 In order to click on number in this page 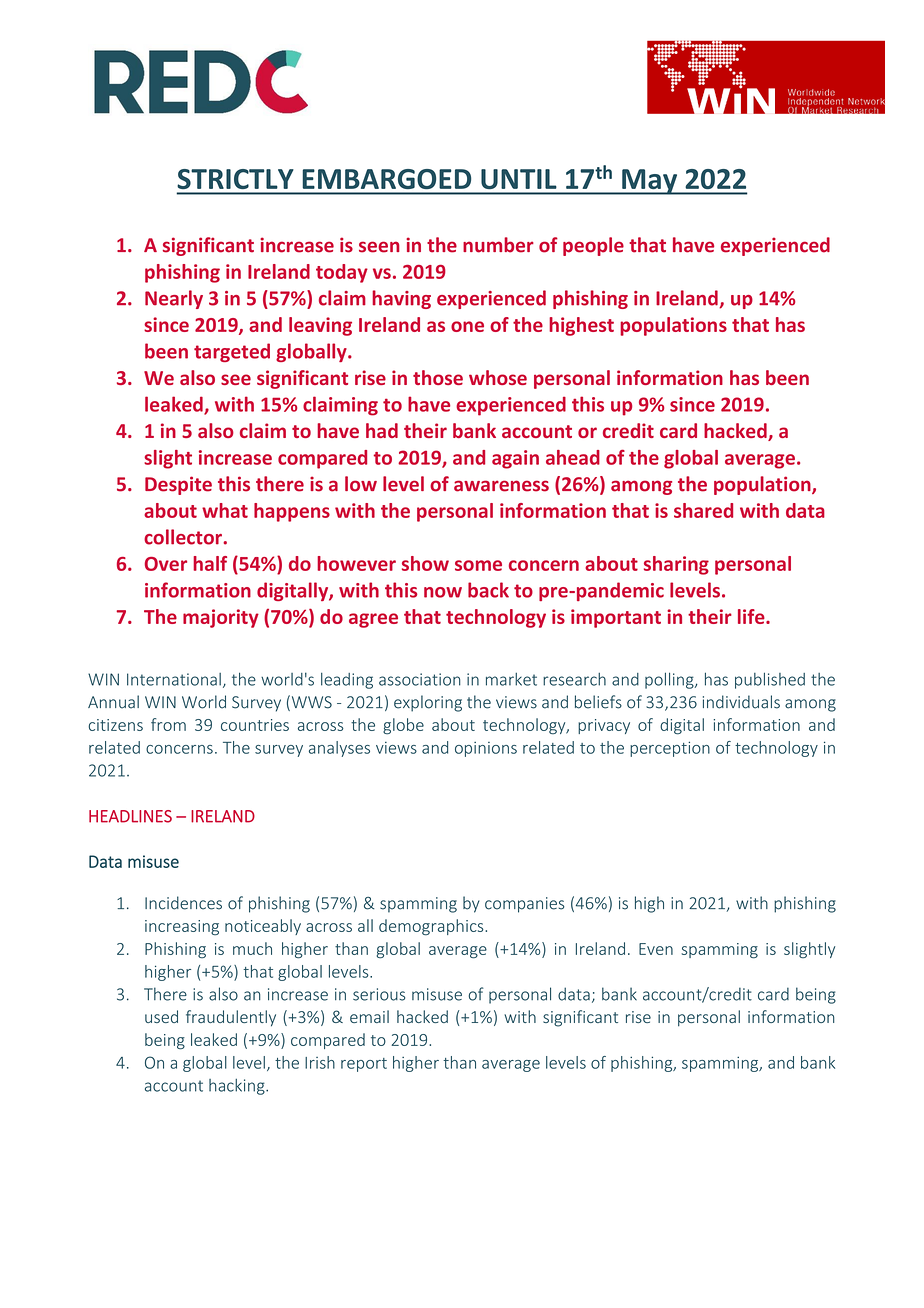, I will do `click(498, 245)`.
